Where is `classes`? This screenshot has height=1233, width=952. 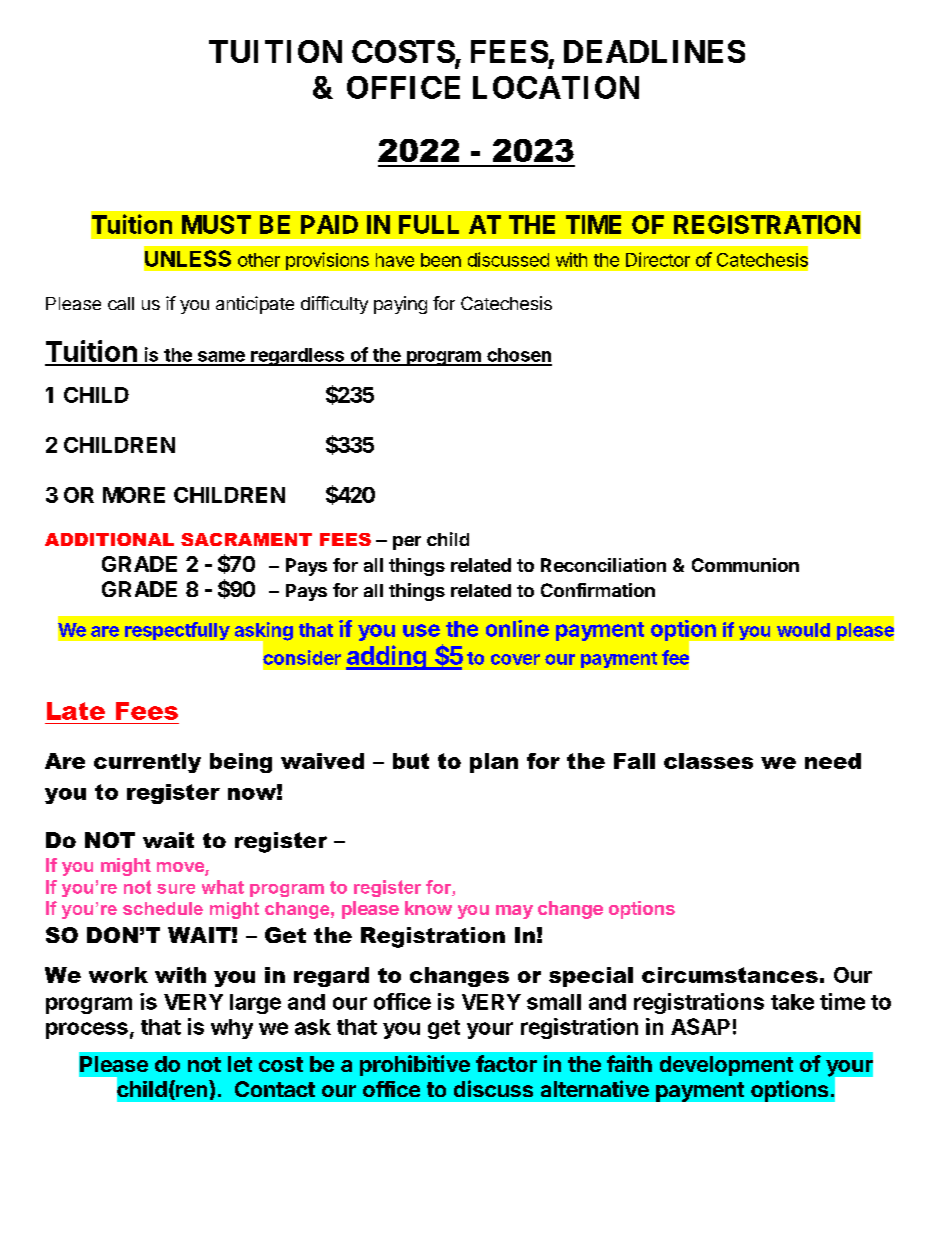
classes is located at coordinates (708, 761).
